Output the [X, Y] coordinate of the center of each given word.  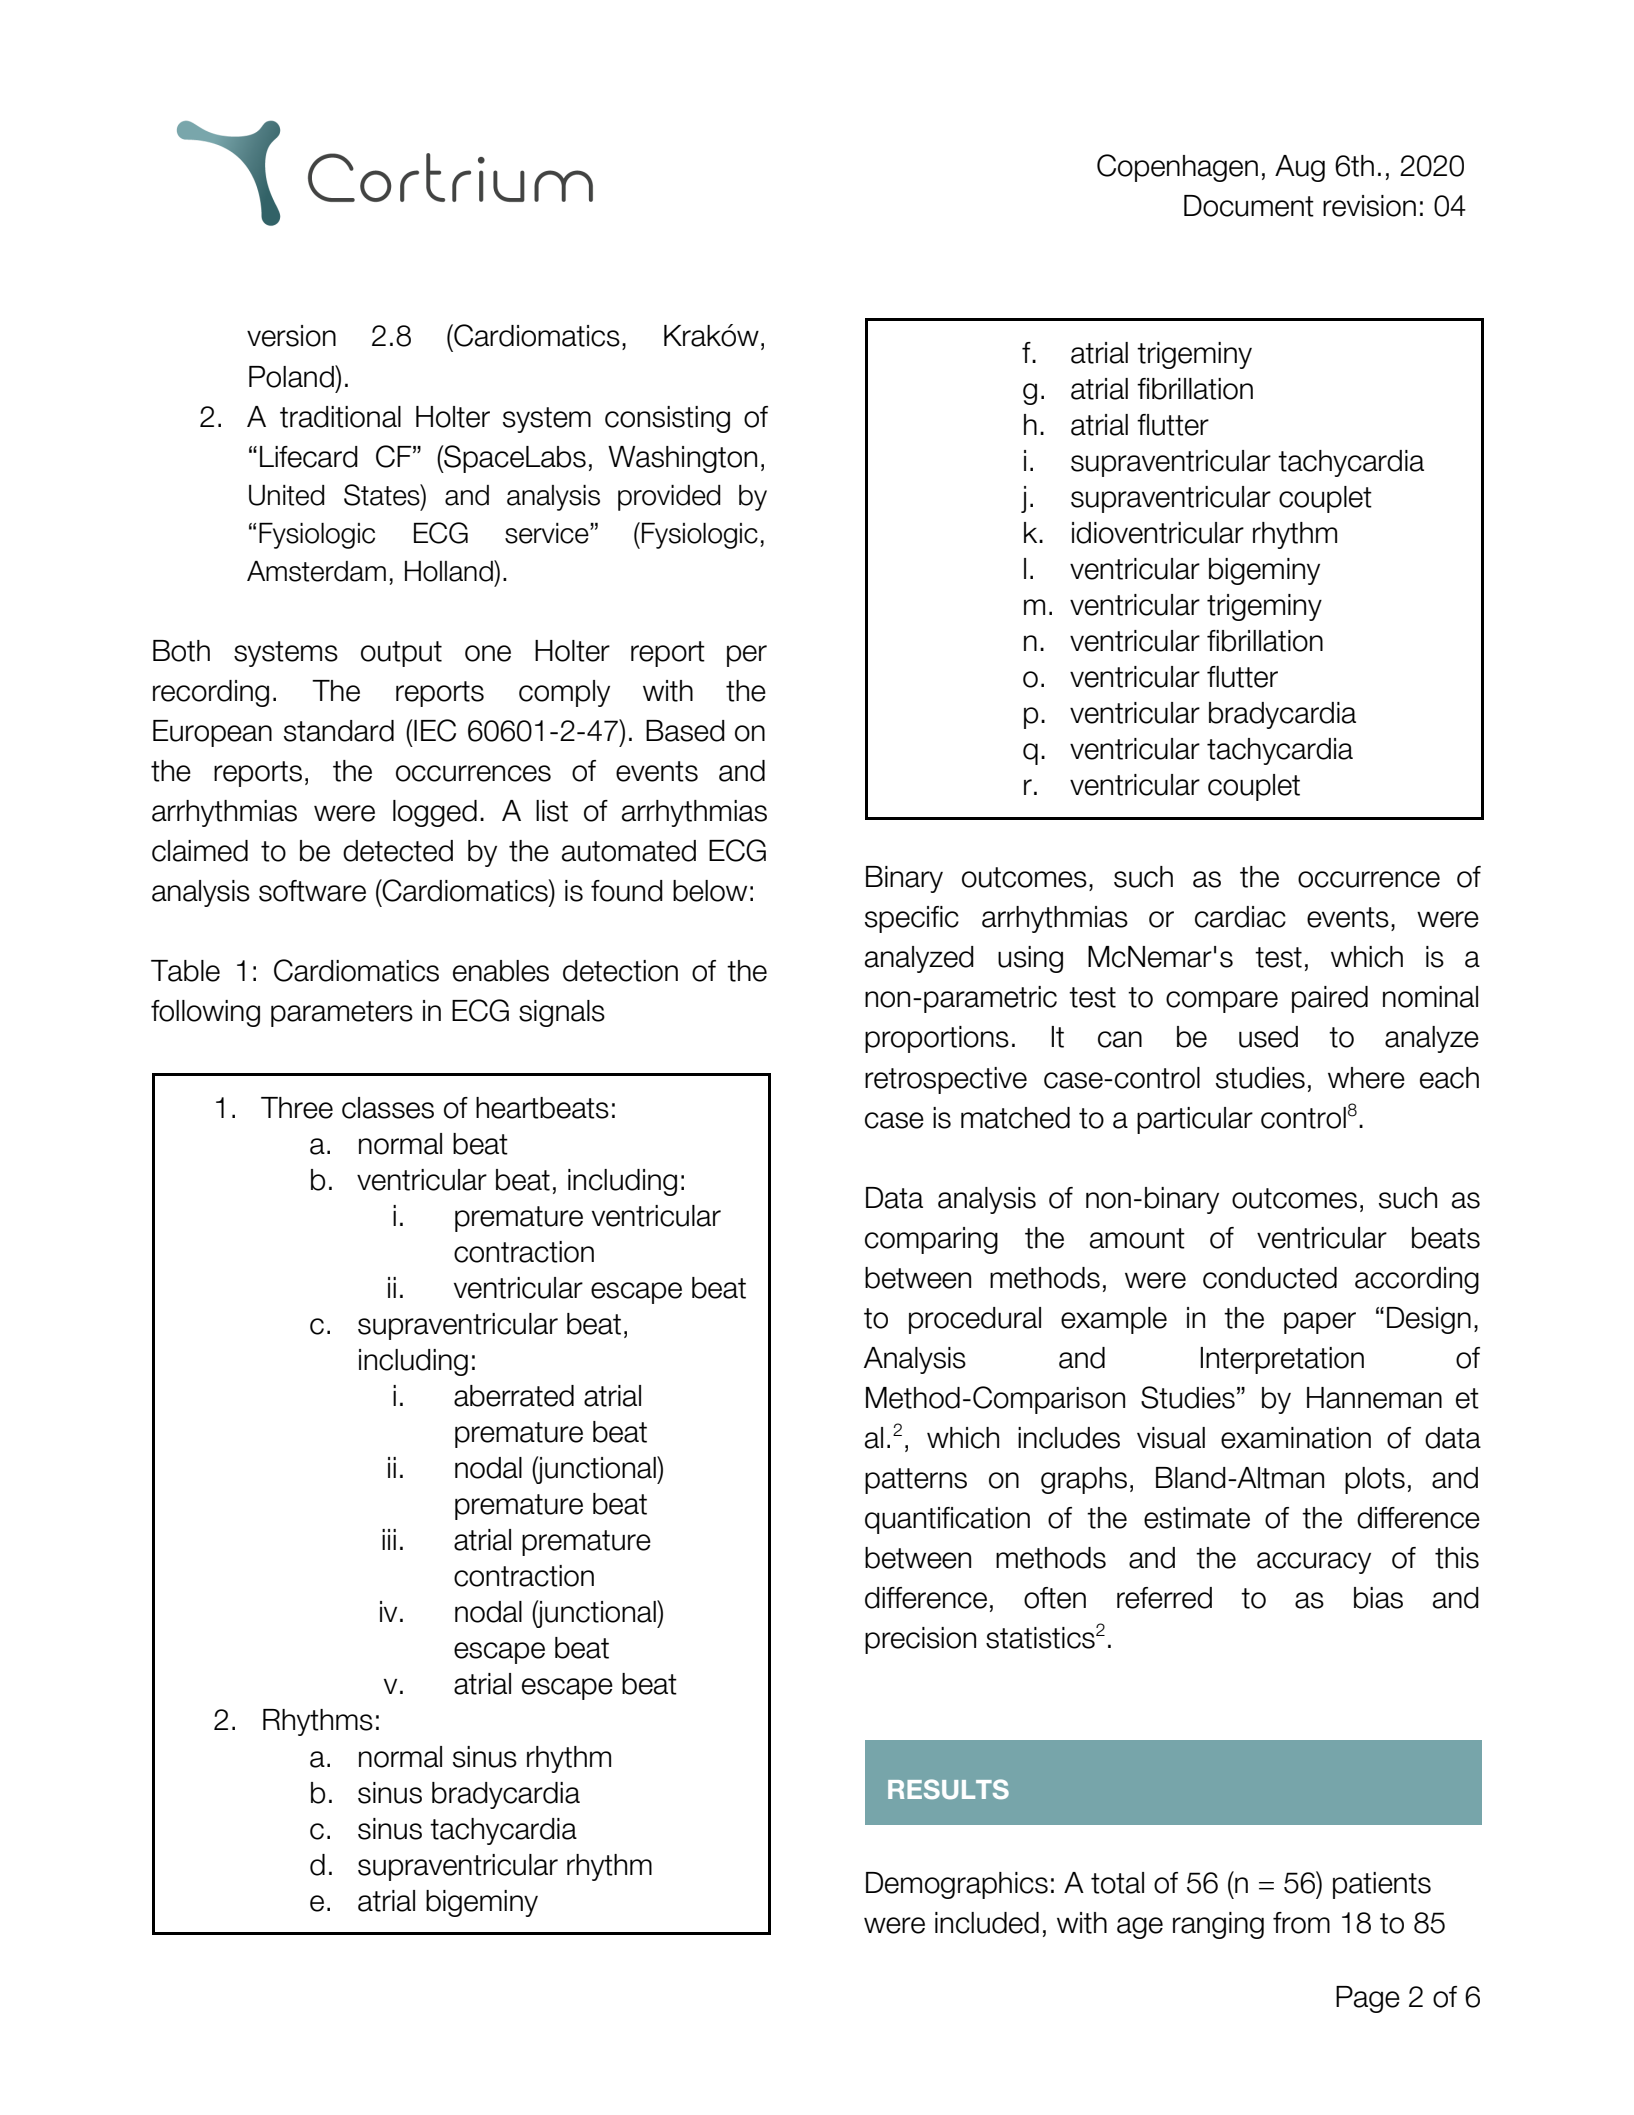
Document [1249, 206]
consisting [667, 419]
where [1366, 1078]
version [291, 336]
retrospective [946, 1080]
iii [389, 1539]
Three [297, 1108]
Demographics [957, 1885]
